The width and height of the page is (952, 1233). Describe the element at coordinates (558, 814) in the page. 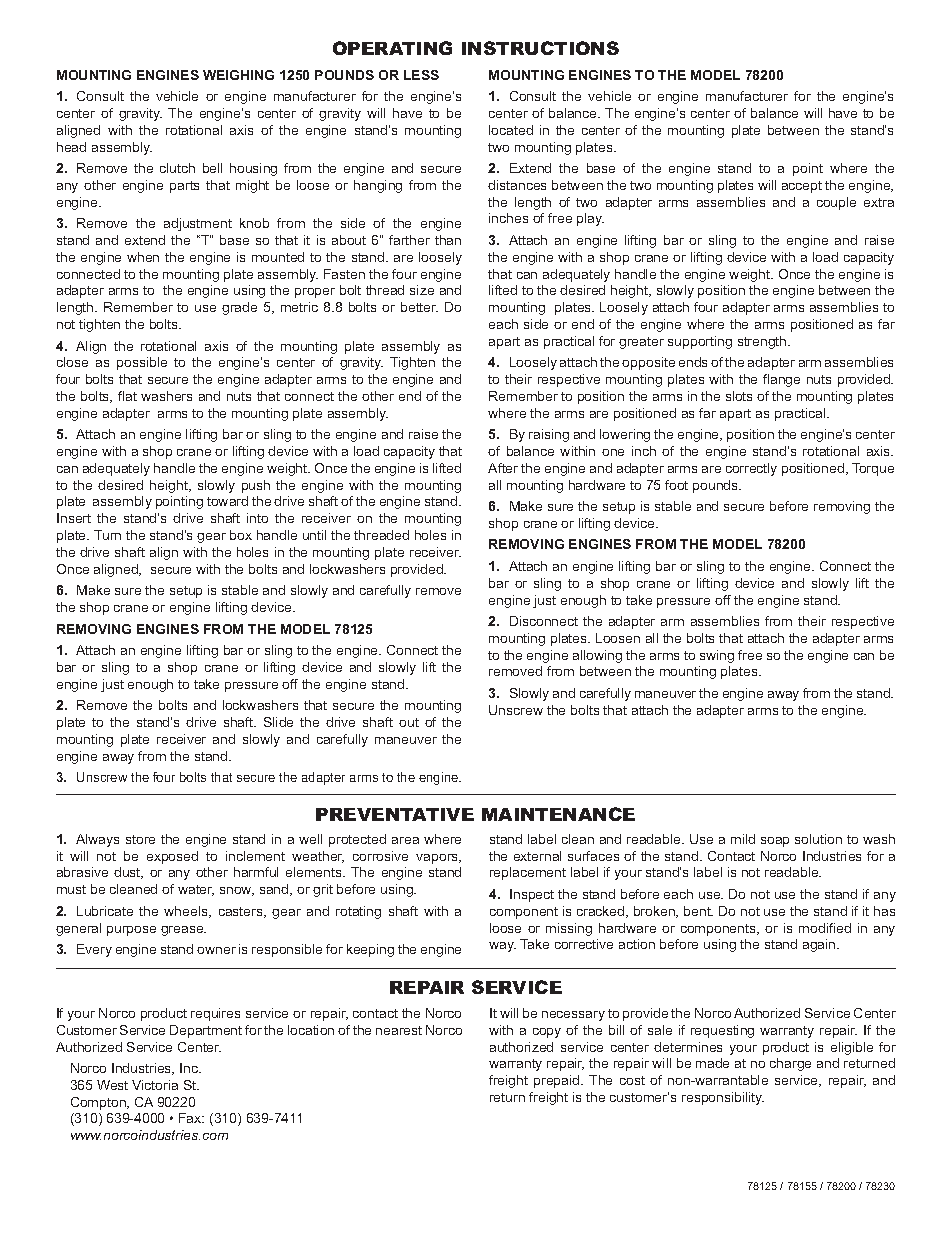

I see `MAINTENANCE` at that location.
